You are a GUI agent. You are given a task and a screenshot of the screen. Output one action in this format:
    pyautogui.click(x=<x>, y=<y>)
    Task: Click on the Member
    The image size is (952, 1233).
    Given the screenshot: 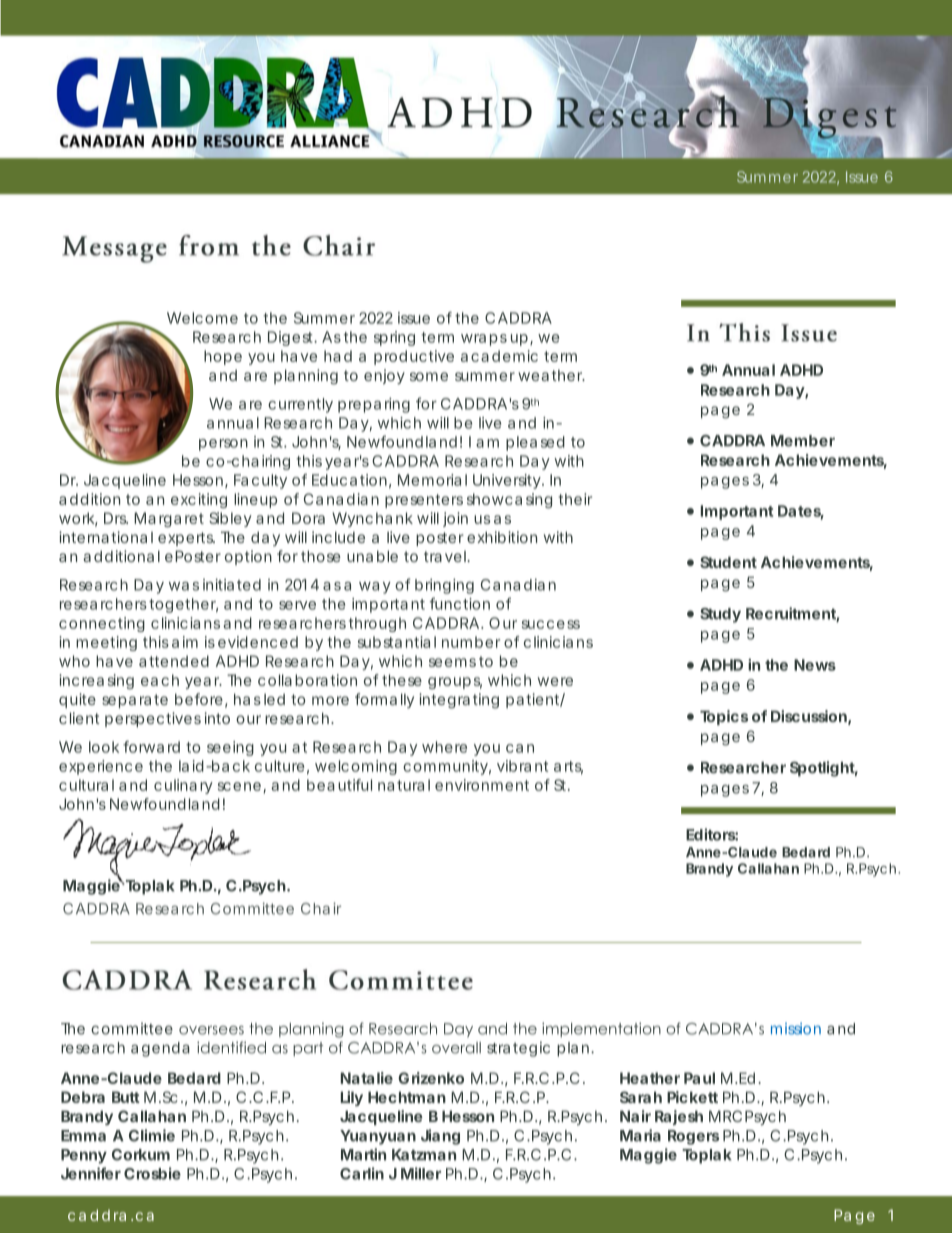 What is the action you would take?
    pyautogui.click(x=803, y=441)
